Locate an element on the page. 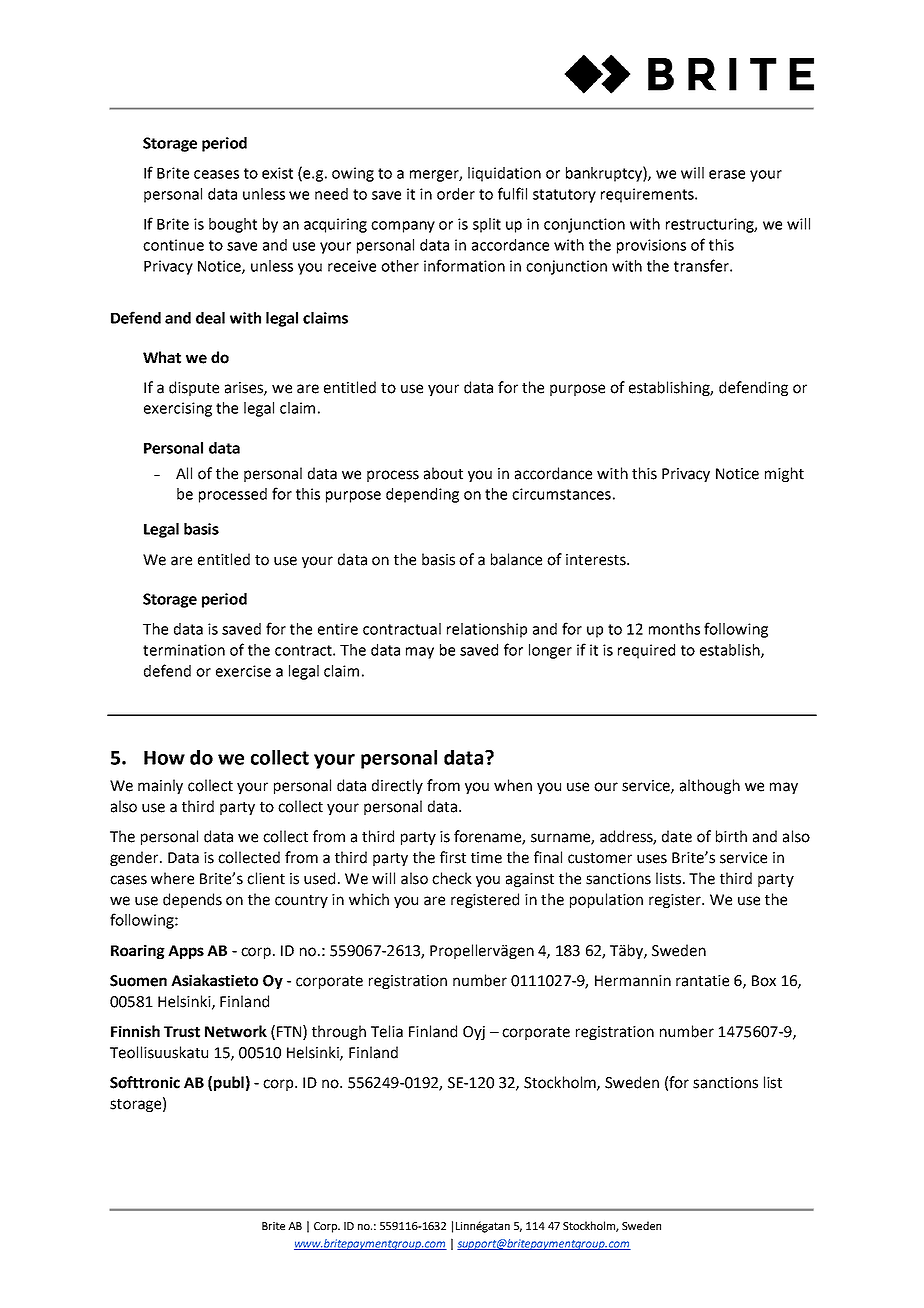  All is located at coordinates (184, 473).
